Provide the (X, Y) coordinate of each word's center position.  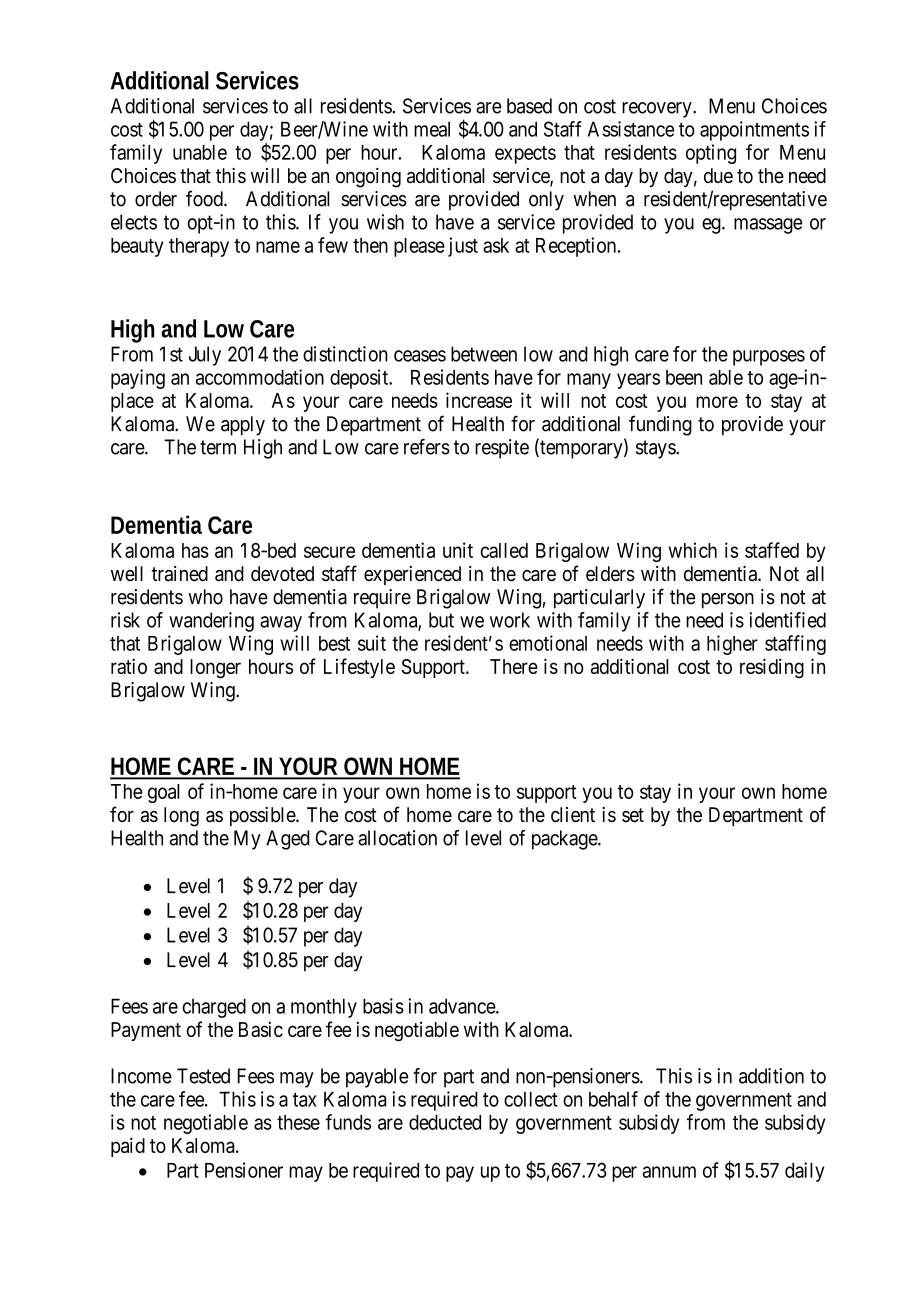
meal (432, 129)
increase (479, 400)
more (717, 402)
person (728, 601)
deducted (445, 1122)
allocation (397, 838)
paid (128, 1147)
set (633, 815)
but (441, 620)
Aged (288, 840)
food (205, 198)
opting (711, 154)
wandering (211, 622)
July (205, 356)
